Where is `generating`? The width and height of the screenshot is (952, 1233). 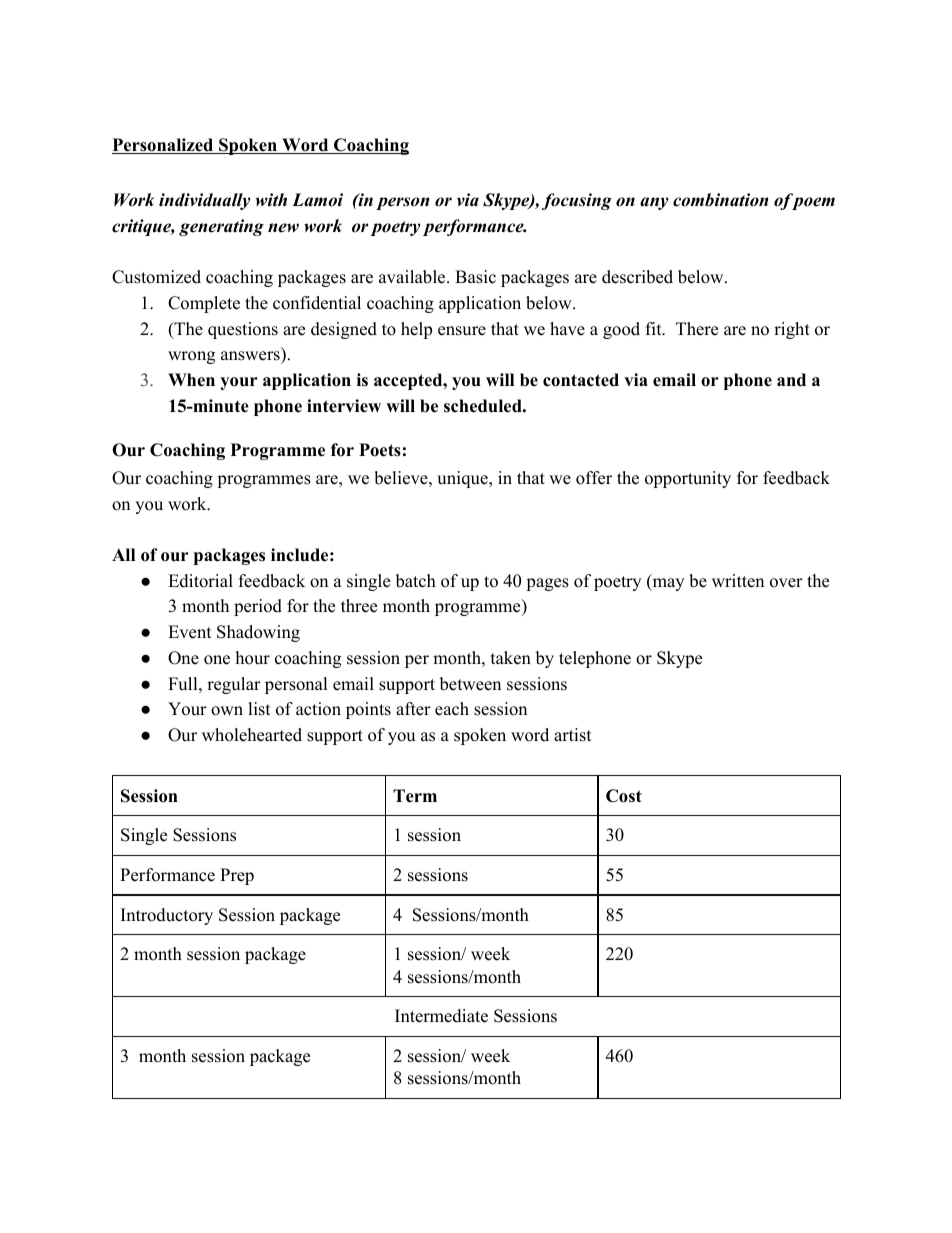 generating is located at coordinates (221, 227).
